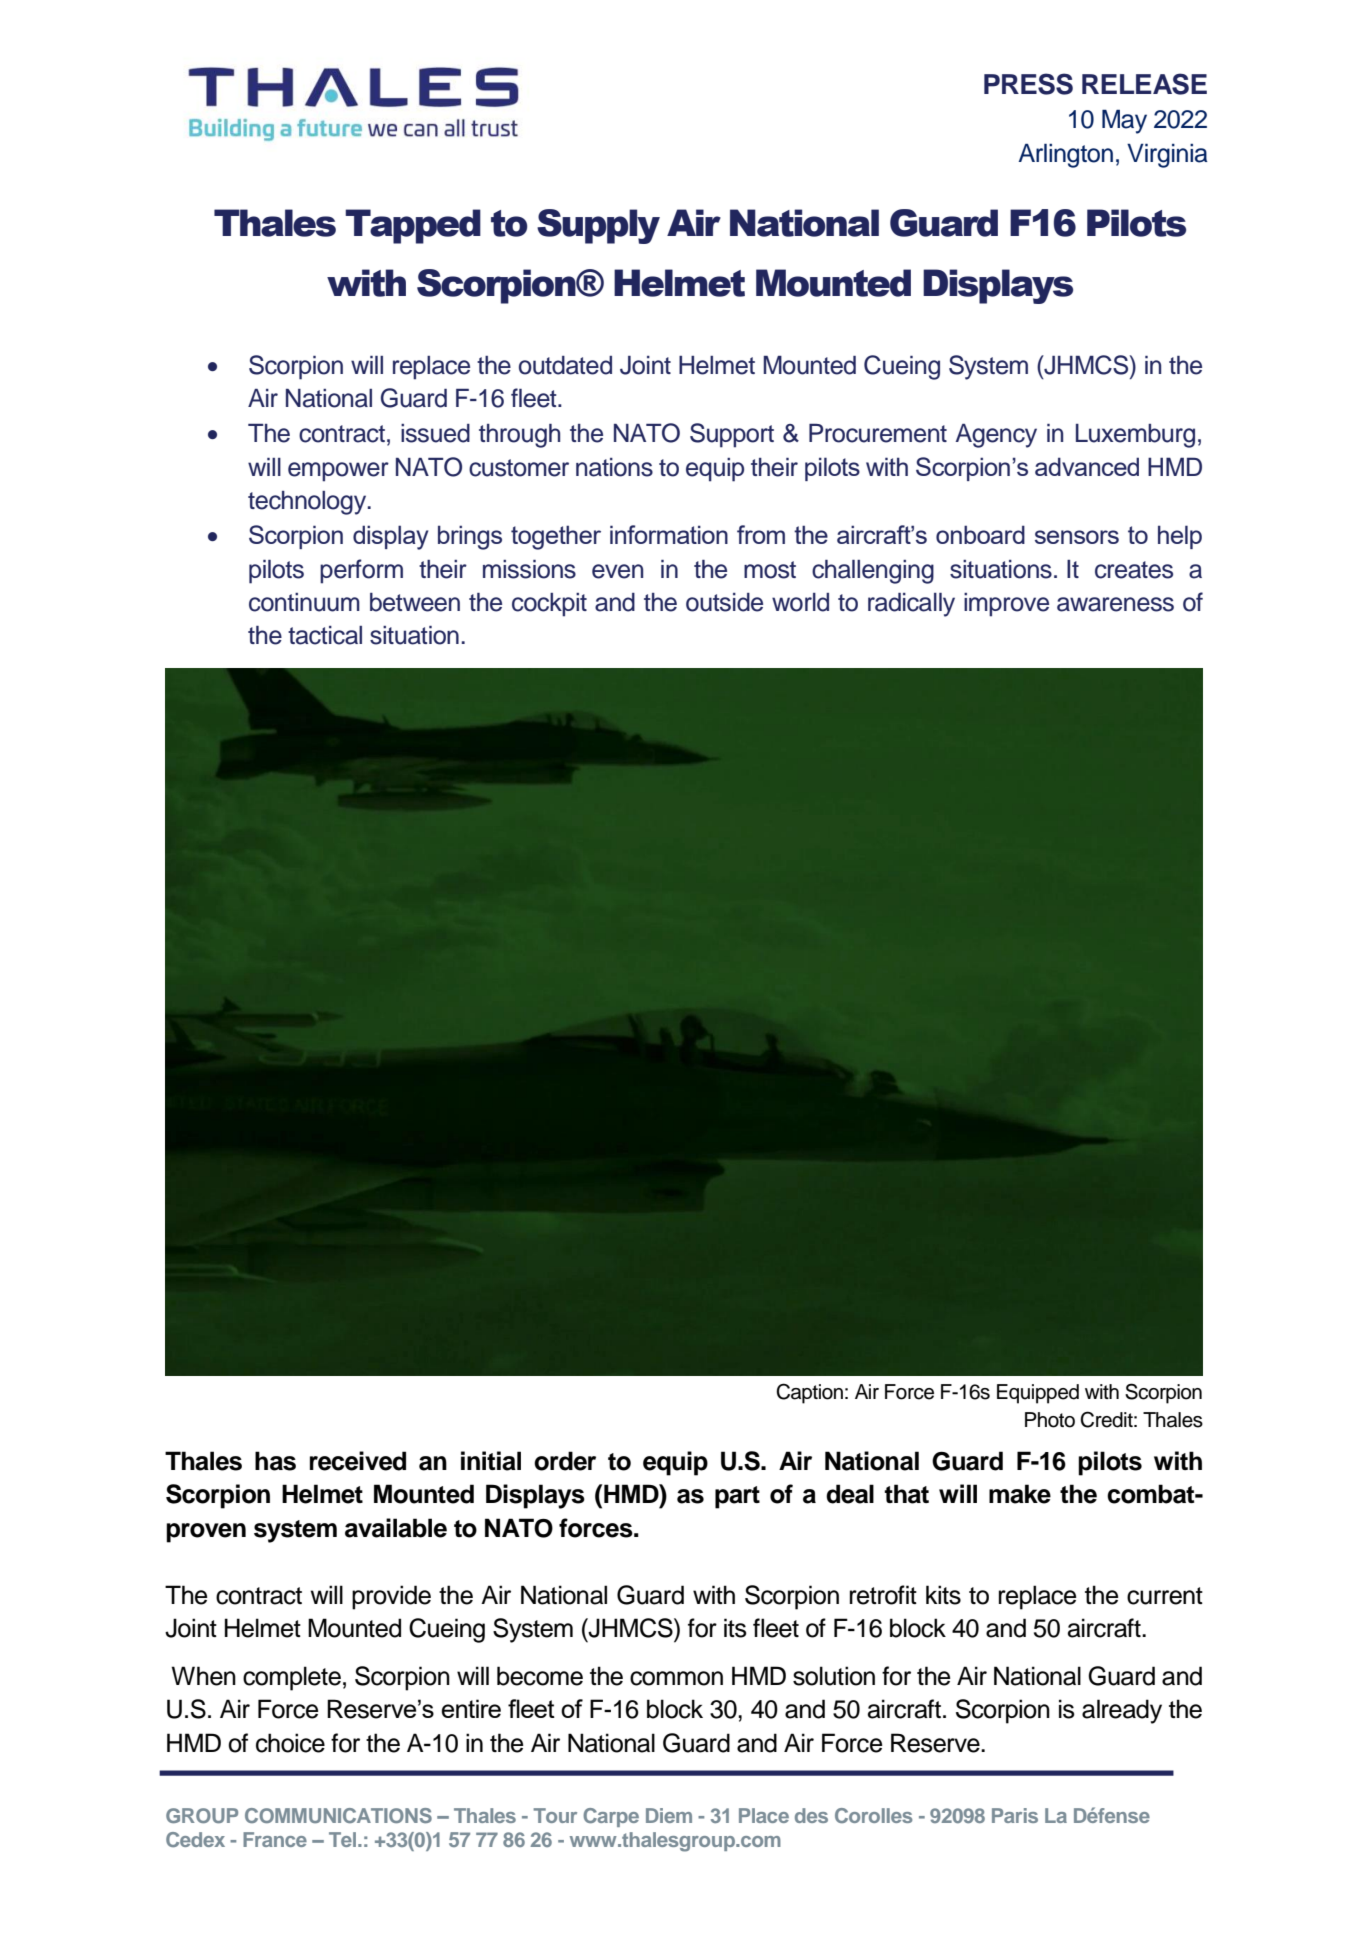 This screenshot has width=1368, height=1934. What do you see at coordinates (325, 635) in the screenshot?
I see `tactical` at bounding box center [325, 635].
